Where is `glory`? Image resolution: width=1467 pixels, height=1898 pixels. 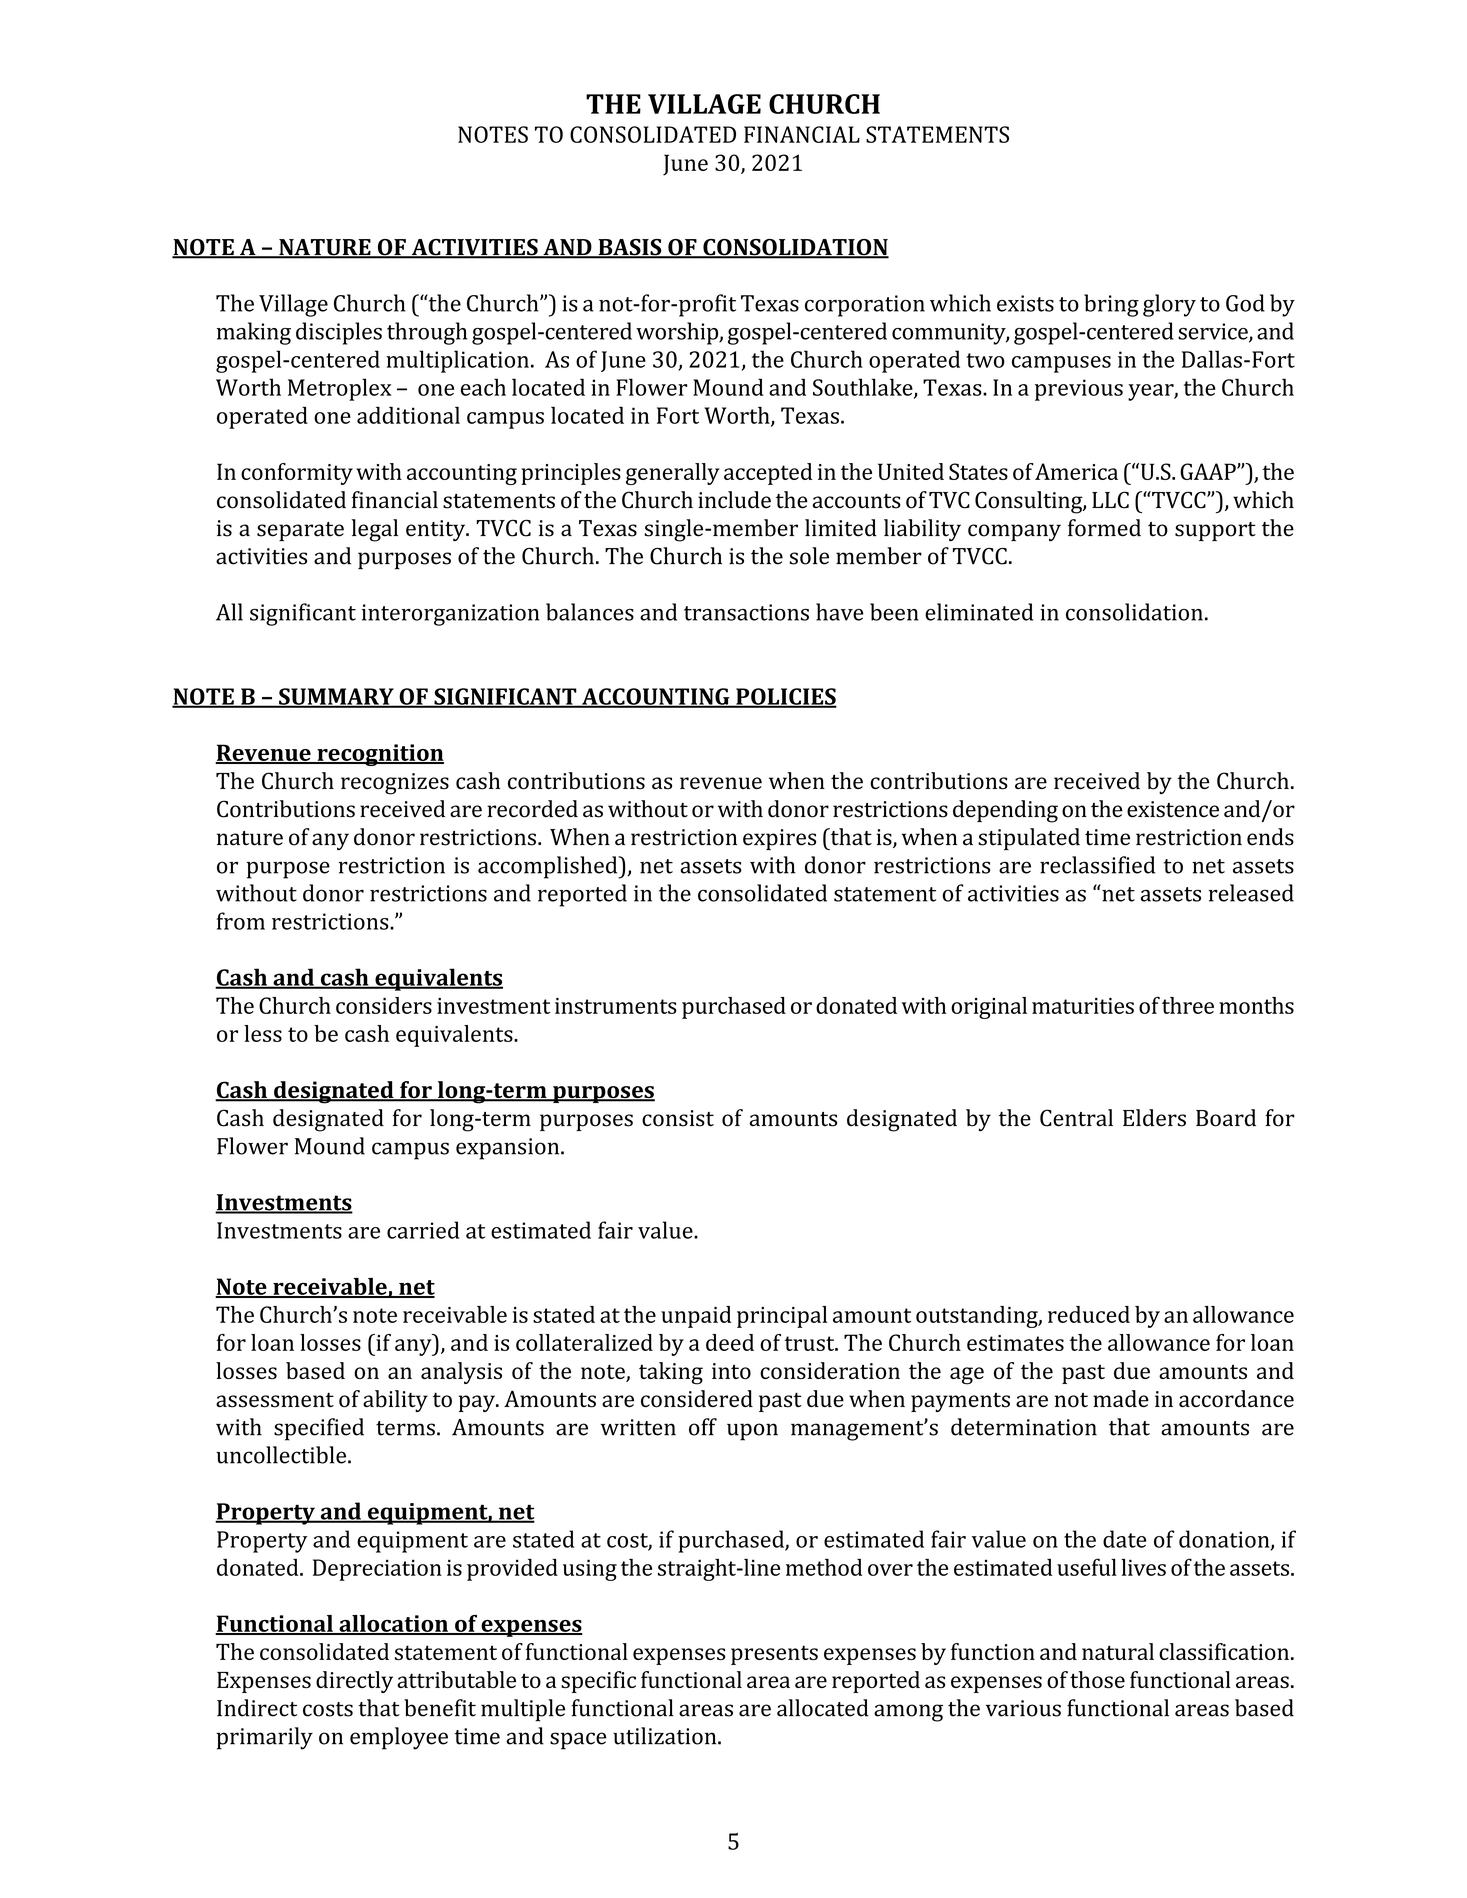
glory is located at coordinates (1169, 305).
